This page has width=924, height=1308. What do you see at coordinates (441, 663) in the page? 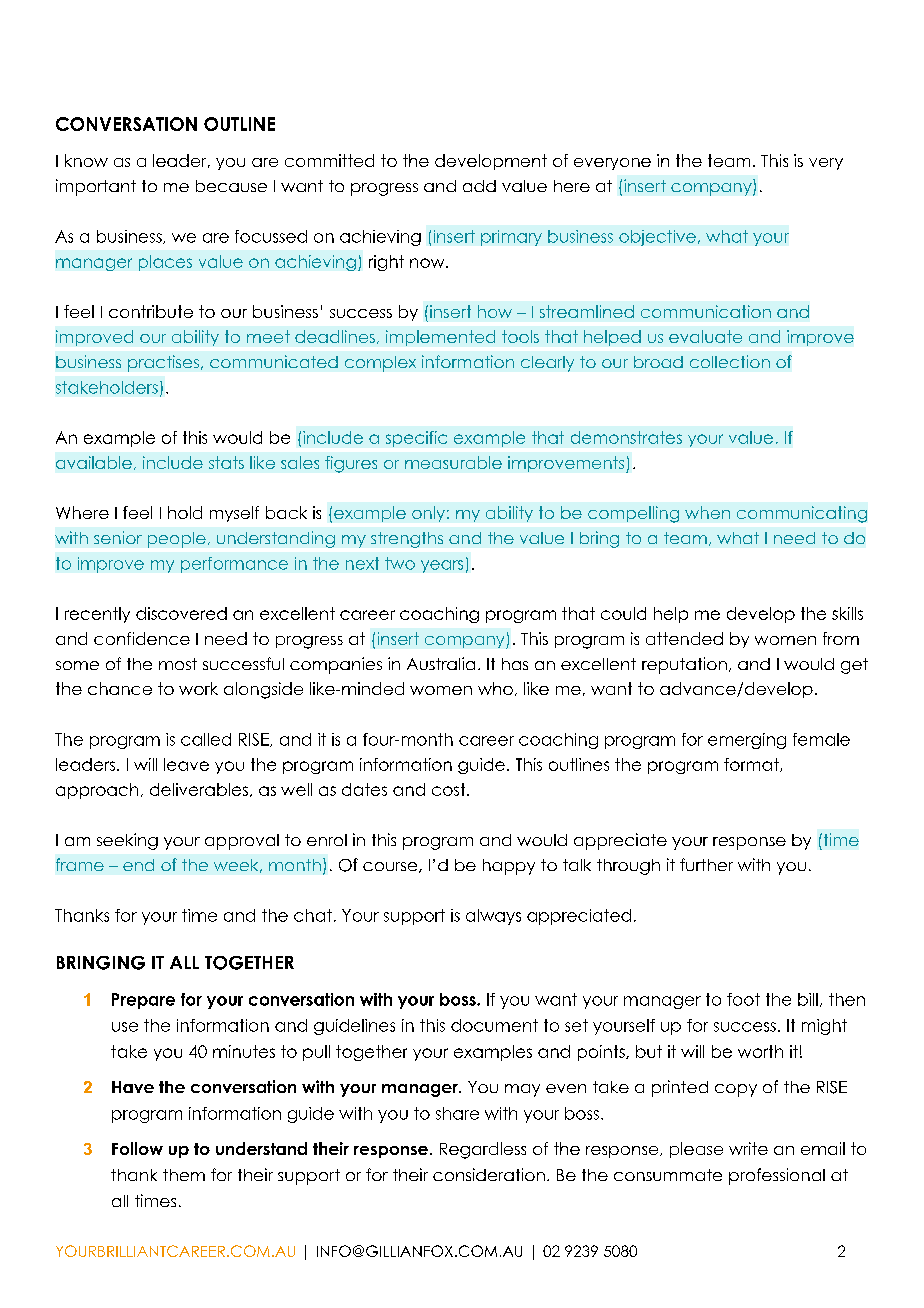
I see `Australia` at bounding box center [441, 663].
